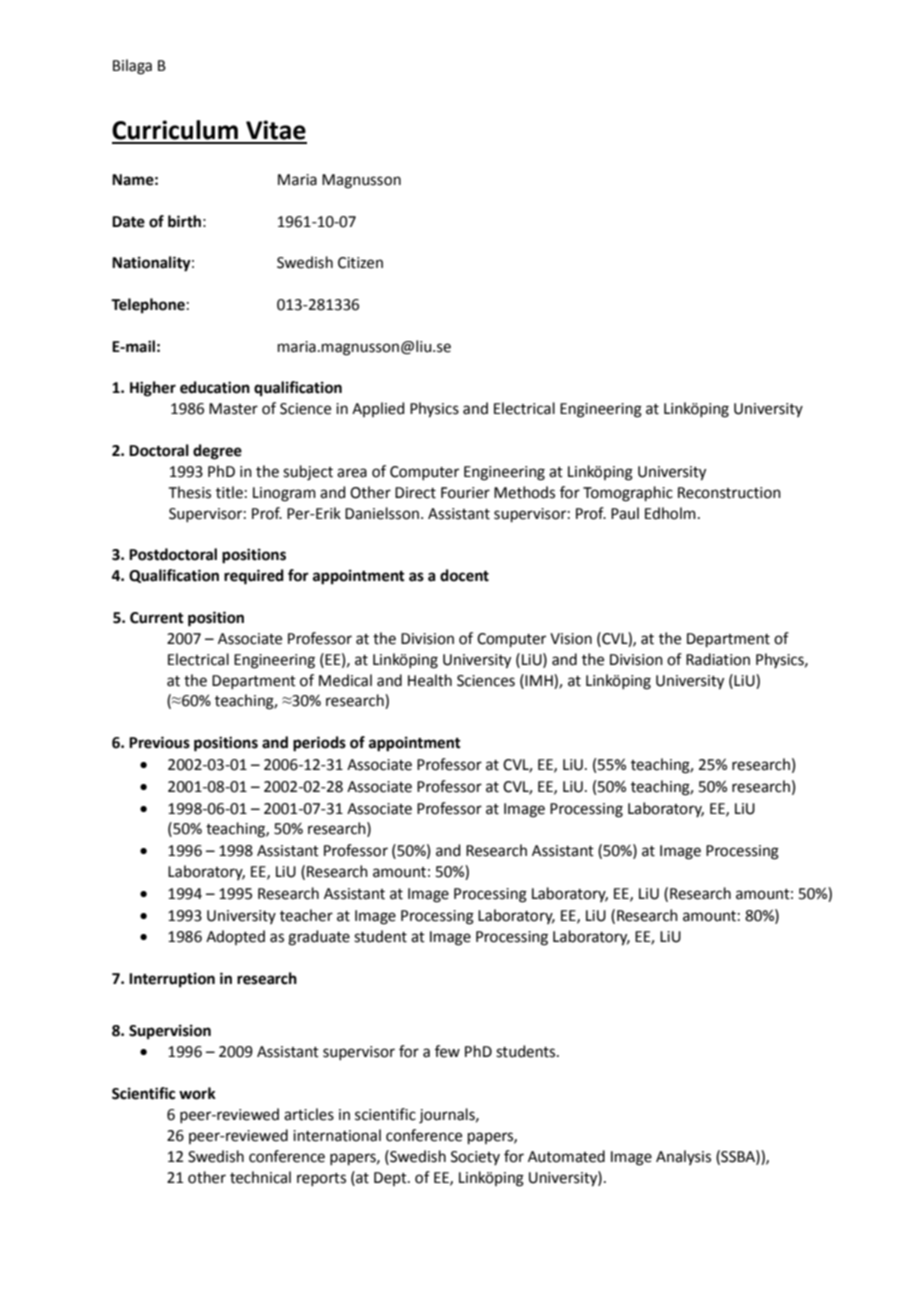 The image size is (924, 1308). I want to click on Current, so click(157, 618).
